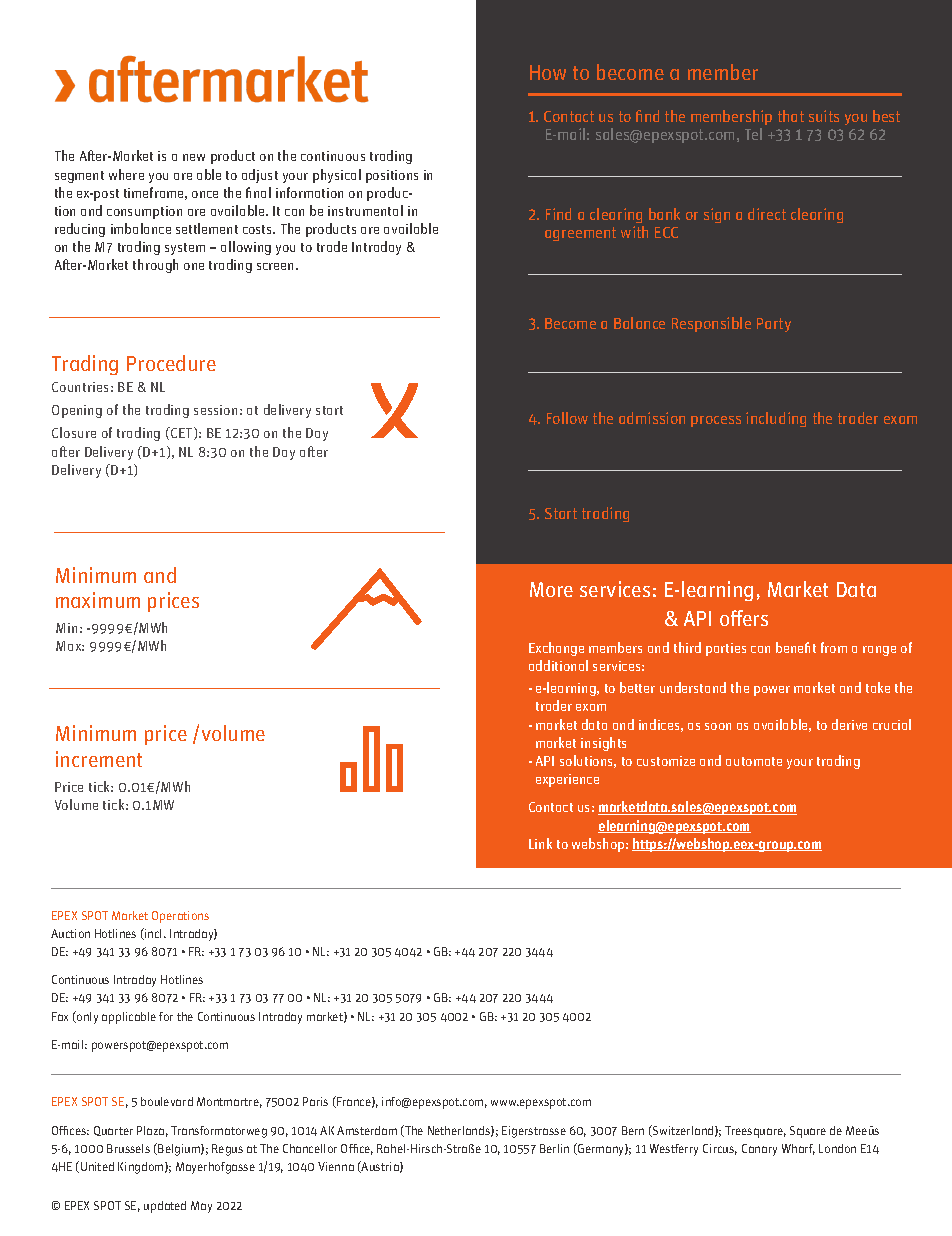  Describe the element at coordinates (796, 647) in the screenshot. I see `benefit` at that location.
